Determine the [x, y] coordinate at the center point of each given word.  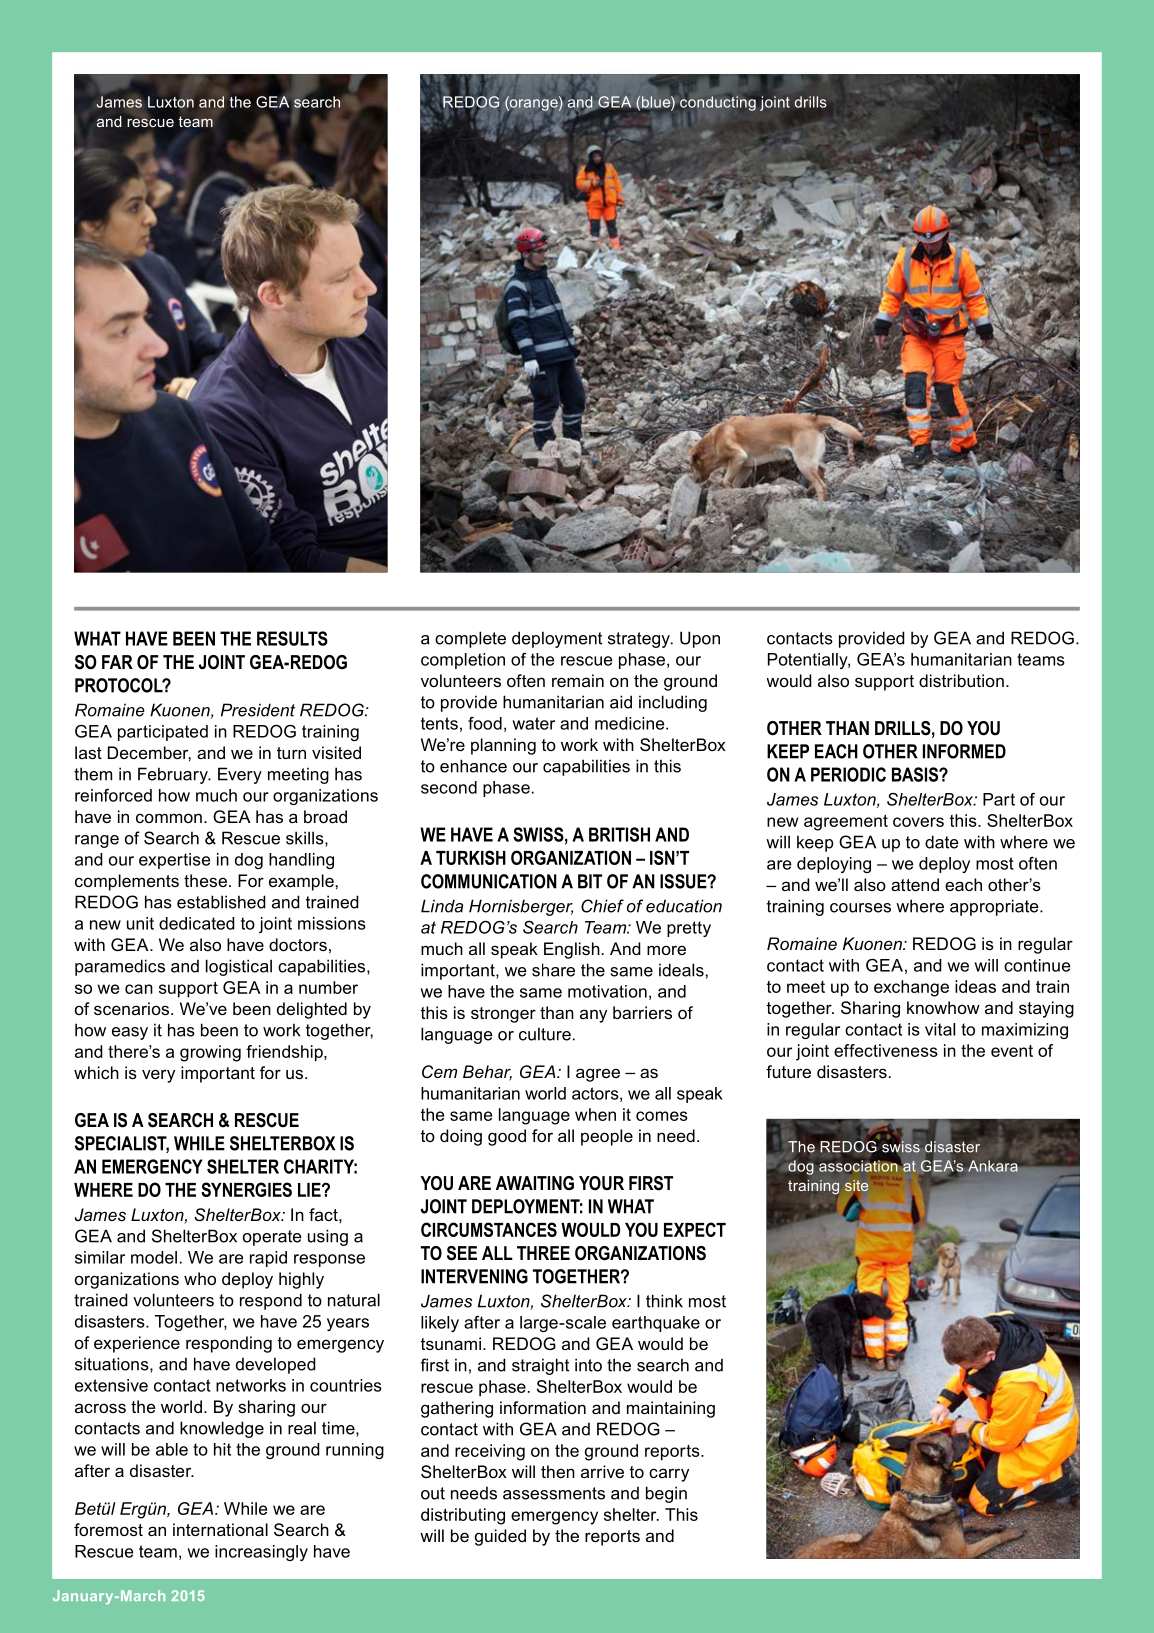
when [595, 1114]
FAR [117, 662]
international [220, 1529]
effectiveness [886, 1050]
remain [578, 680]
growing [210, 1053]
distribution [961, 680]
